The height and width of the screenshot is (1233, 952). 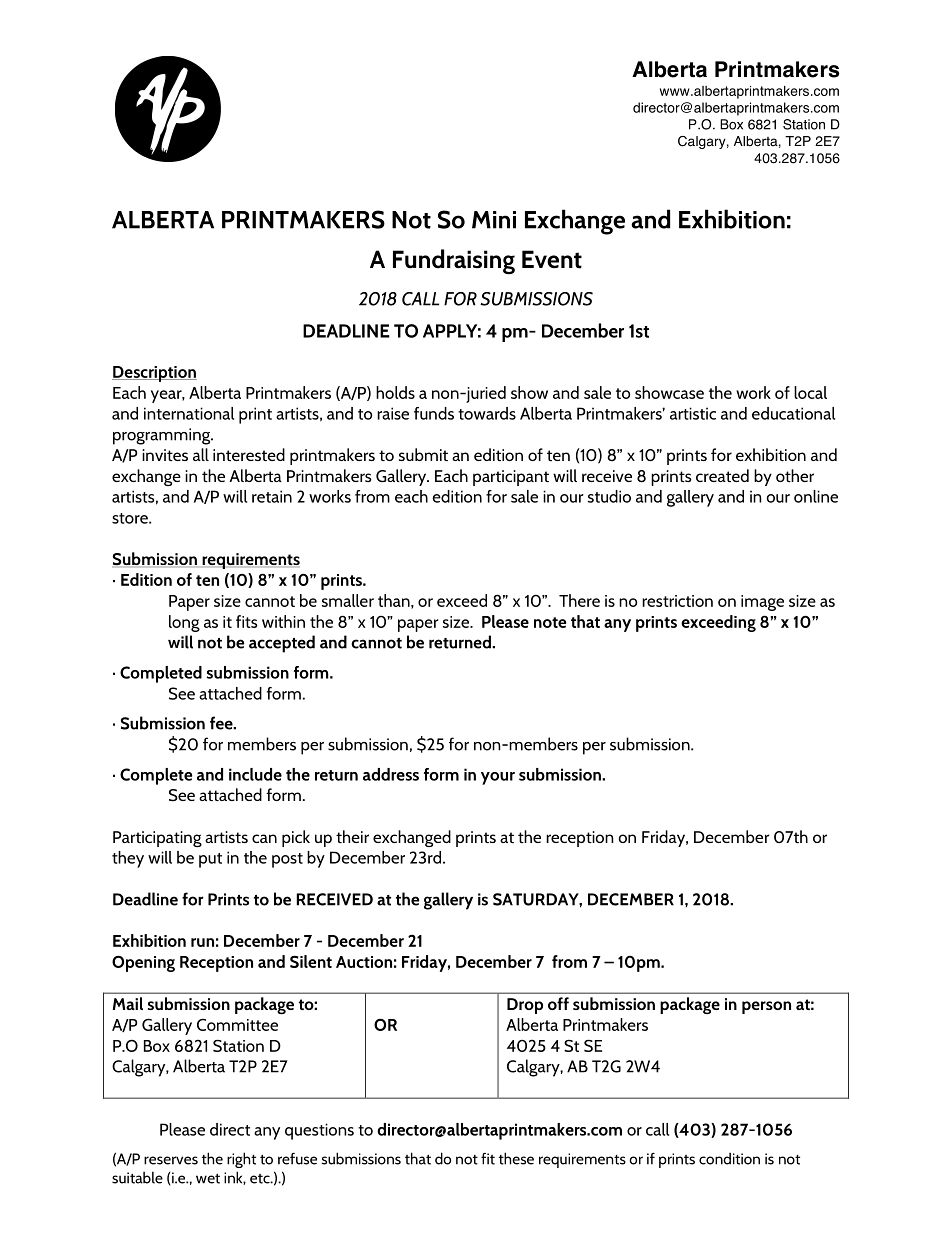 What do you see at coordinates (498, 778) in the screenshot?
I see `your` at bounding box center [498, 778].
